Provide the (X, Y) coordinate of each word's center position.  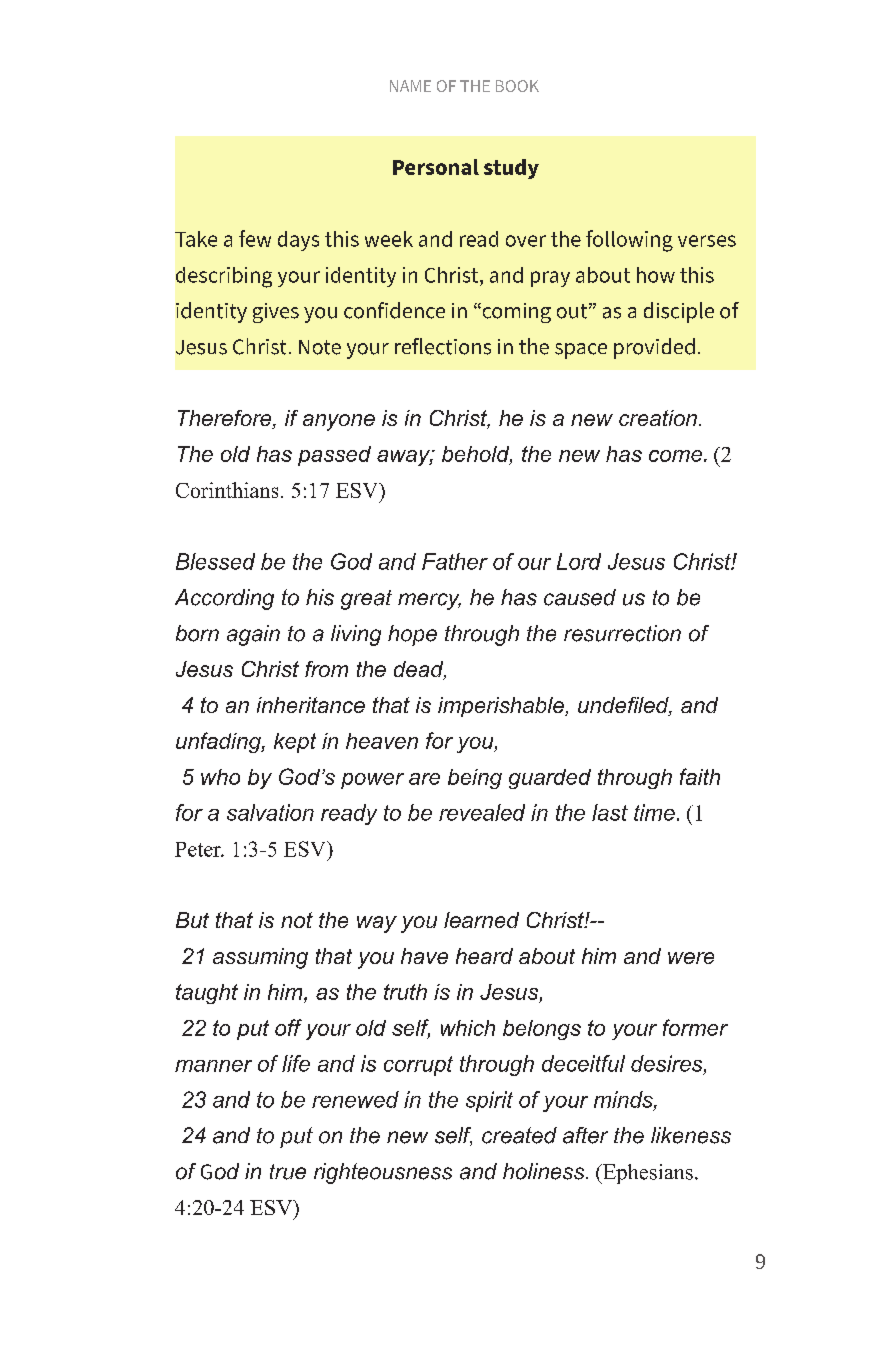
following (629, 241)
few (255, 238)
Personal (436, 167)
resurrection (622, 633)
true (288, 1172)
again (253, 635)
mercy (429, 601)
